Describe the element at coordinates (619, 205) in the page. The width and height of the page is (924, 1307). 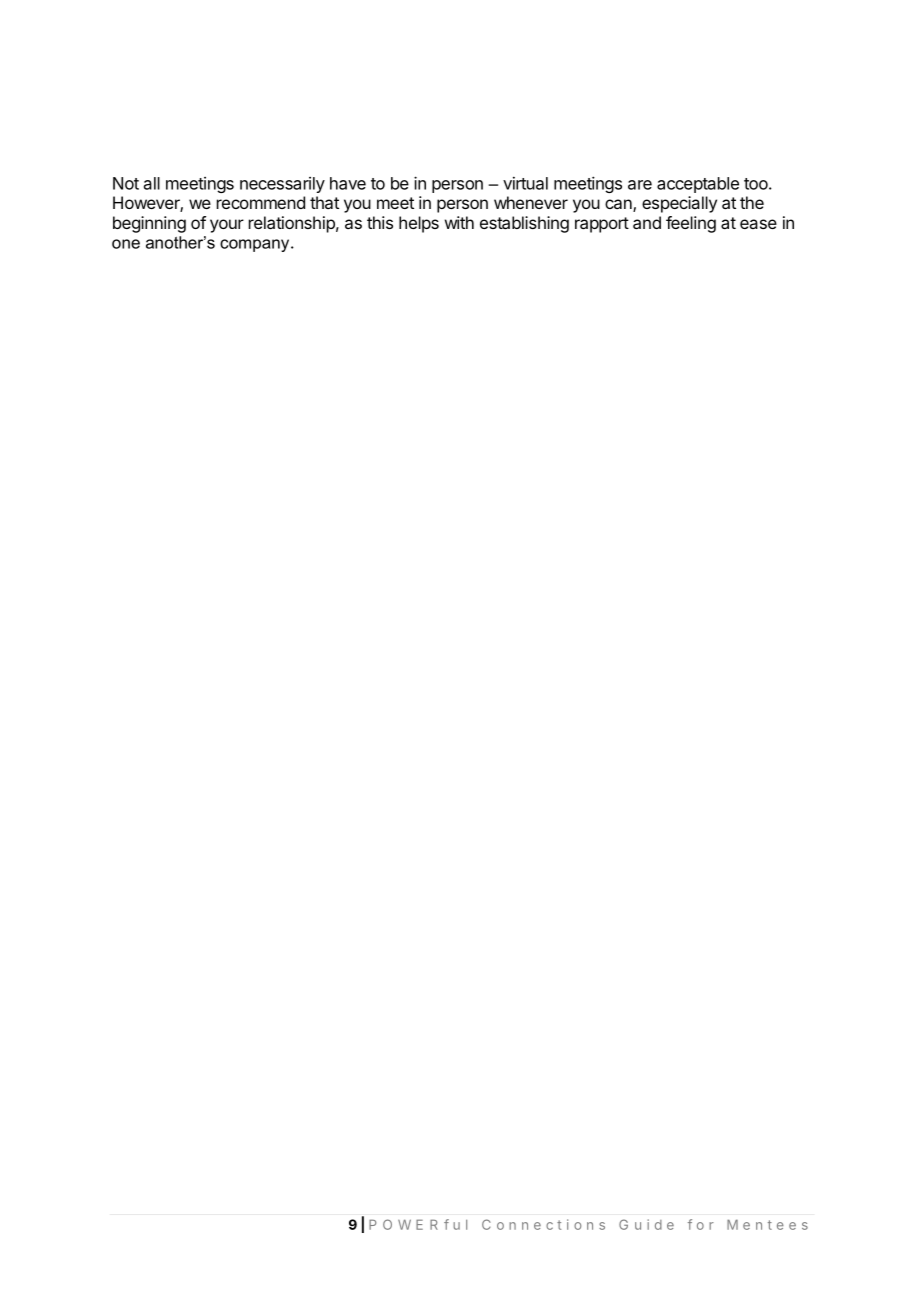
I see `can` at that location.
